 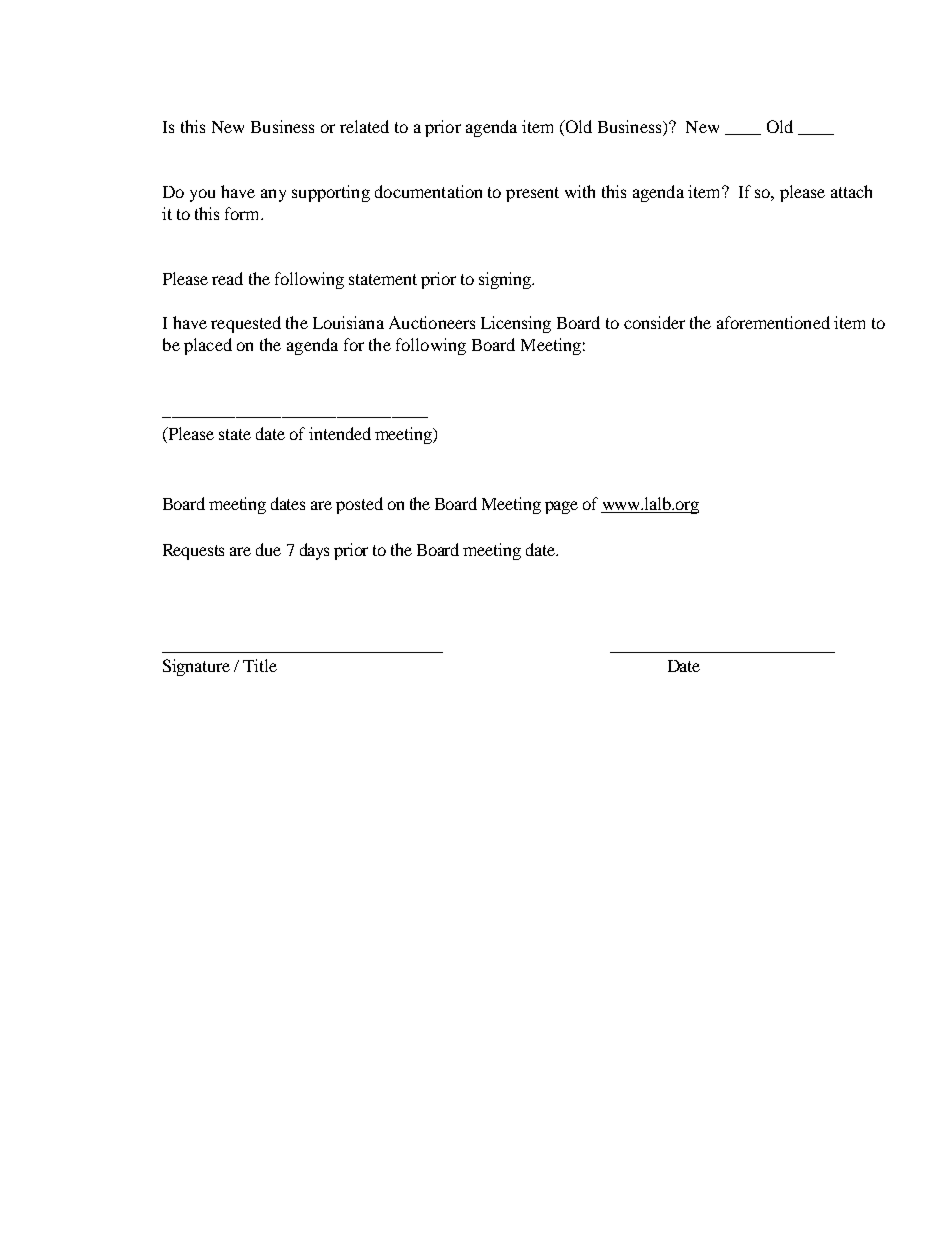 I want to click on present, so click(x=532, y=194).
